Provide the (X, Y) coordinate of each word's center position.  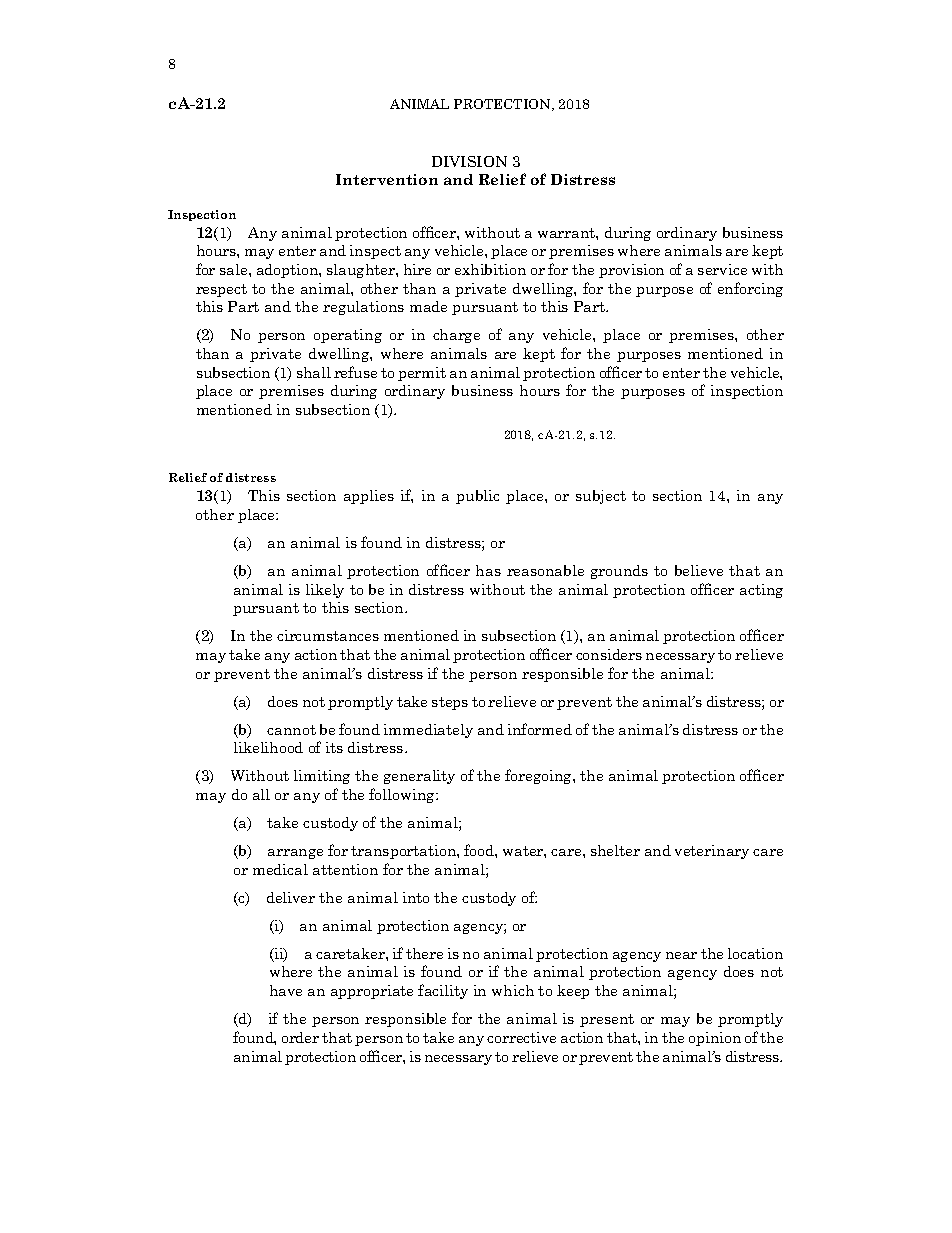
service (722, 269)
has (488, 570)
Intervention (387, 179)
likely (325, 591)
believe (699, 570)
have (286, 990)
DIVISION (469, 161)
